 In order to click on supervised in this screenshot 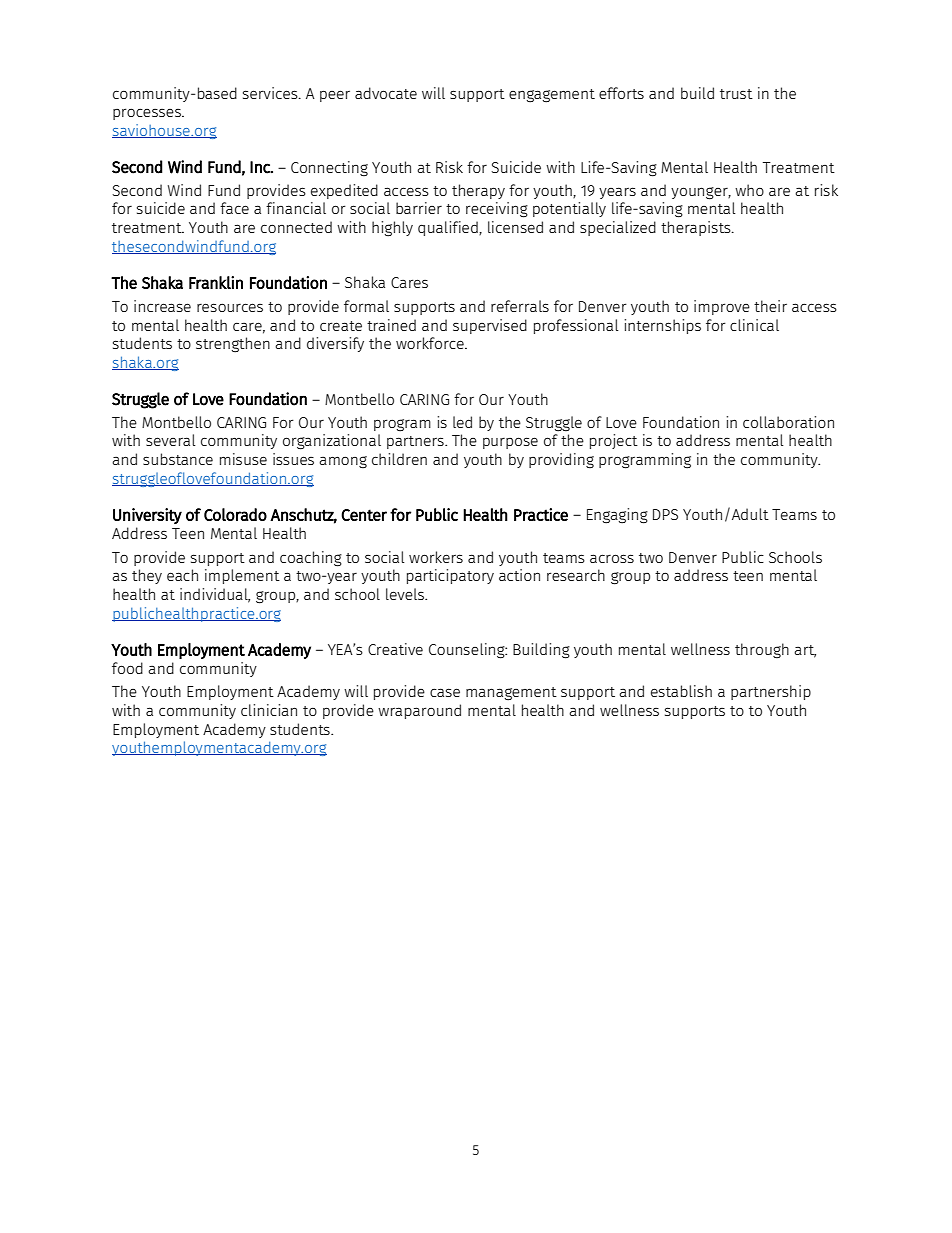, I will do `click(490, 326)`.
